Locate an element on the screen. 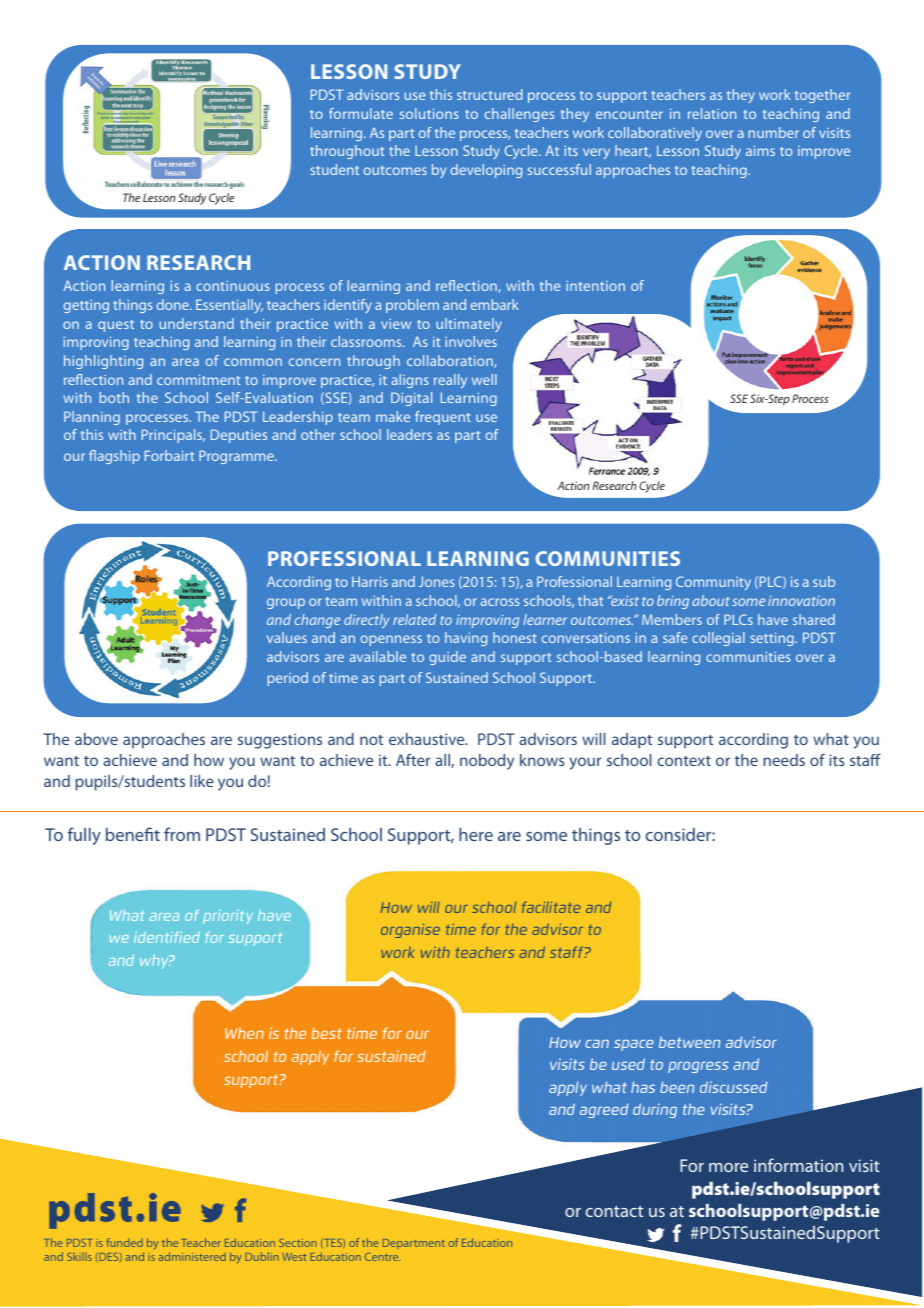 This screenshot has width=924, height=1308. from is located at coordinates (182, 834).
